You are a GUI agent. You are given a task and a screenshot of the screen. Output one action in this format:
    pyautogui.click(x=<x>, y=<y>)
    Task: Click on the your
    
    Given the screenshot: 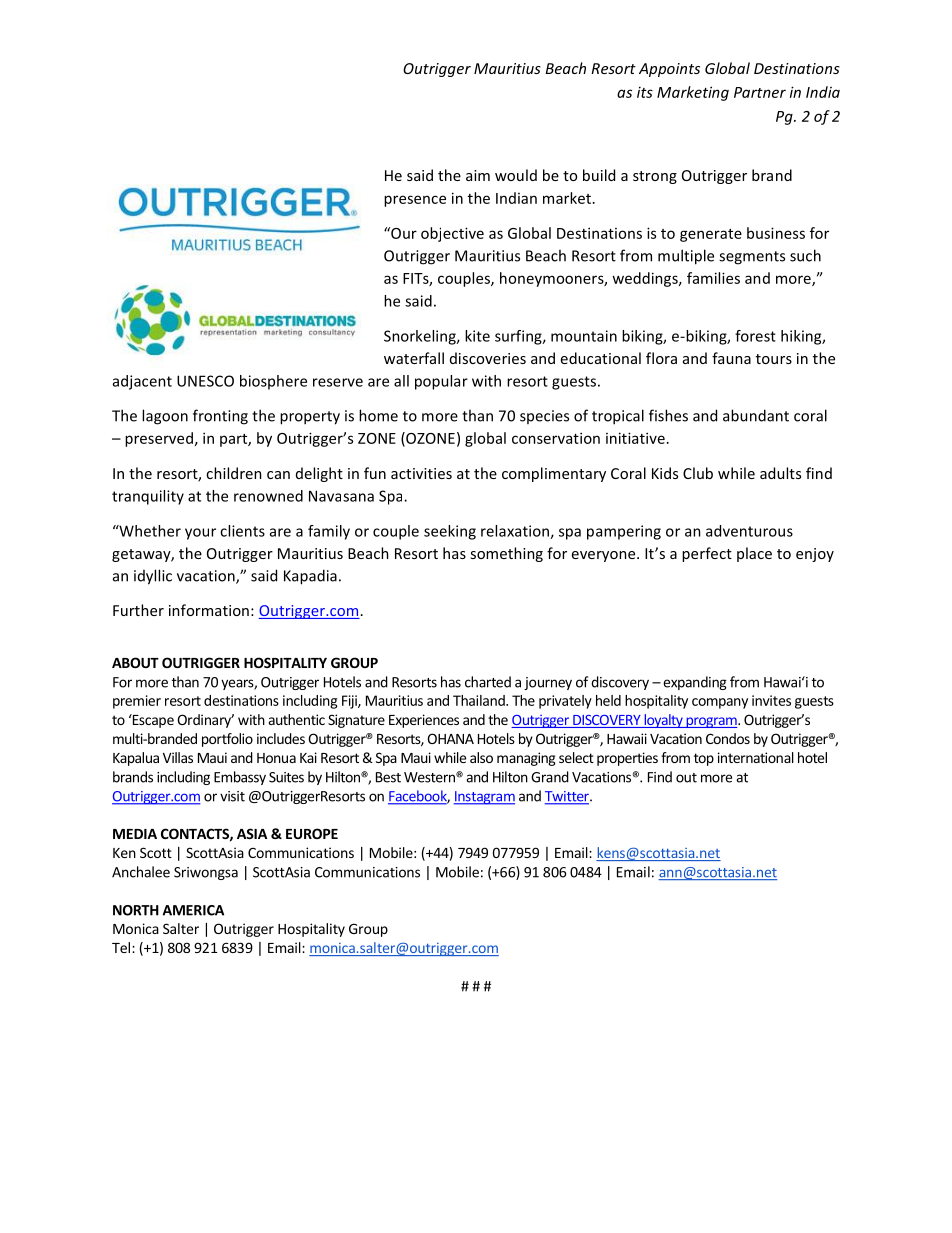 What is the action you would take?
    pyautogui.click(x=200, y=534)
